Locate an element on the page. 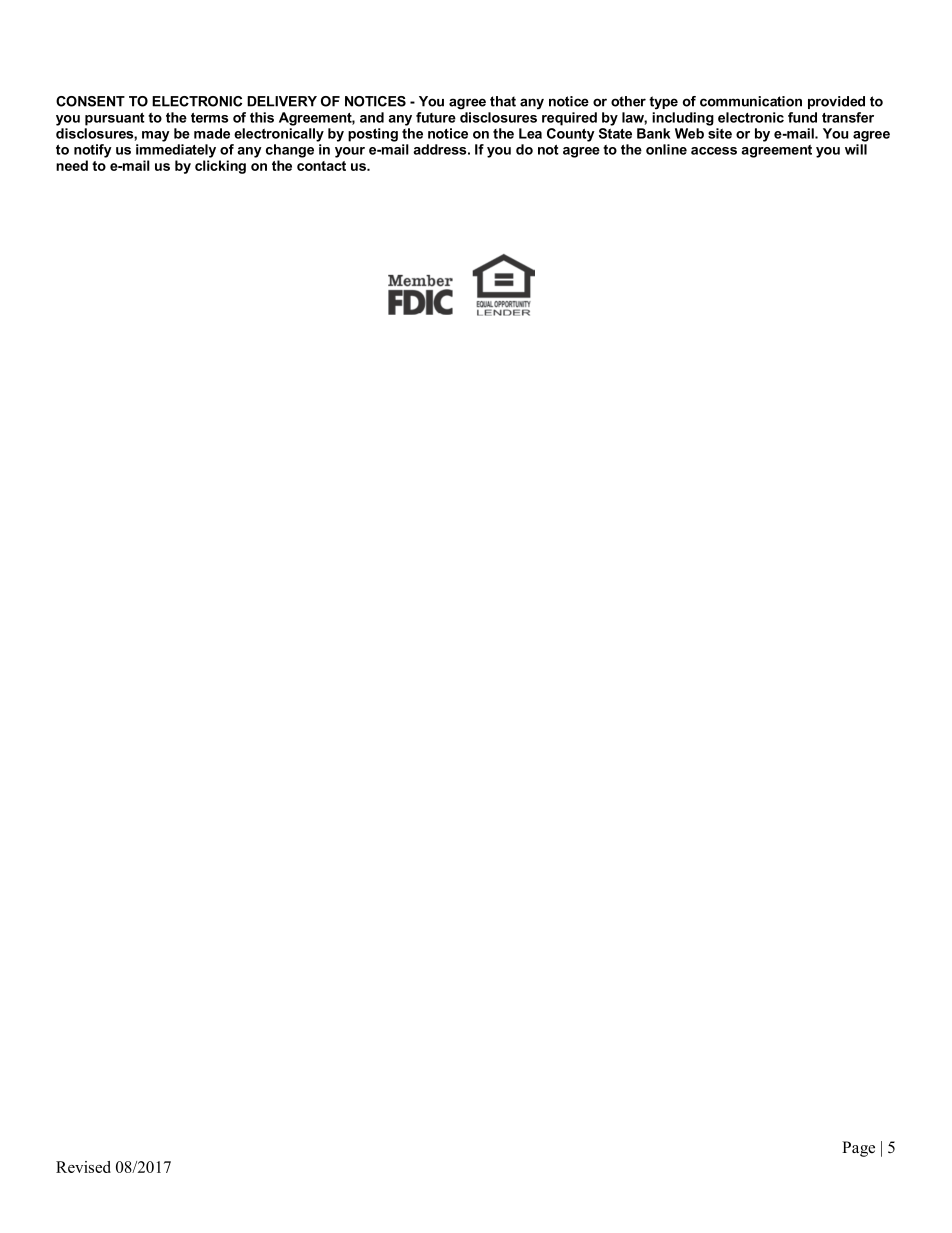 The width and height of the image is (952, 1233). online is located at coordinates (666, 149).
